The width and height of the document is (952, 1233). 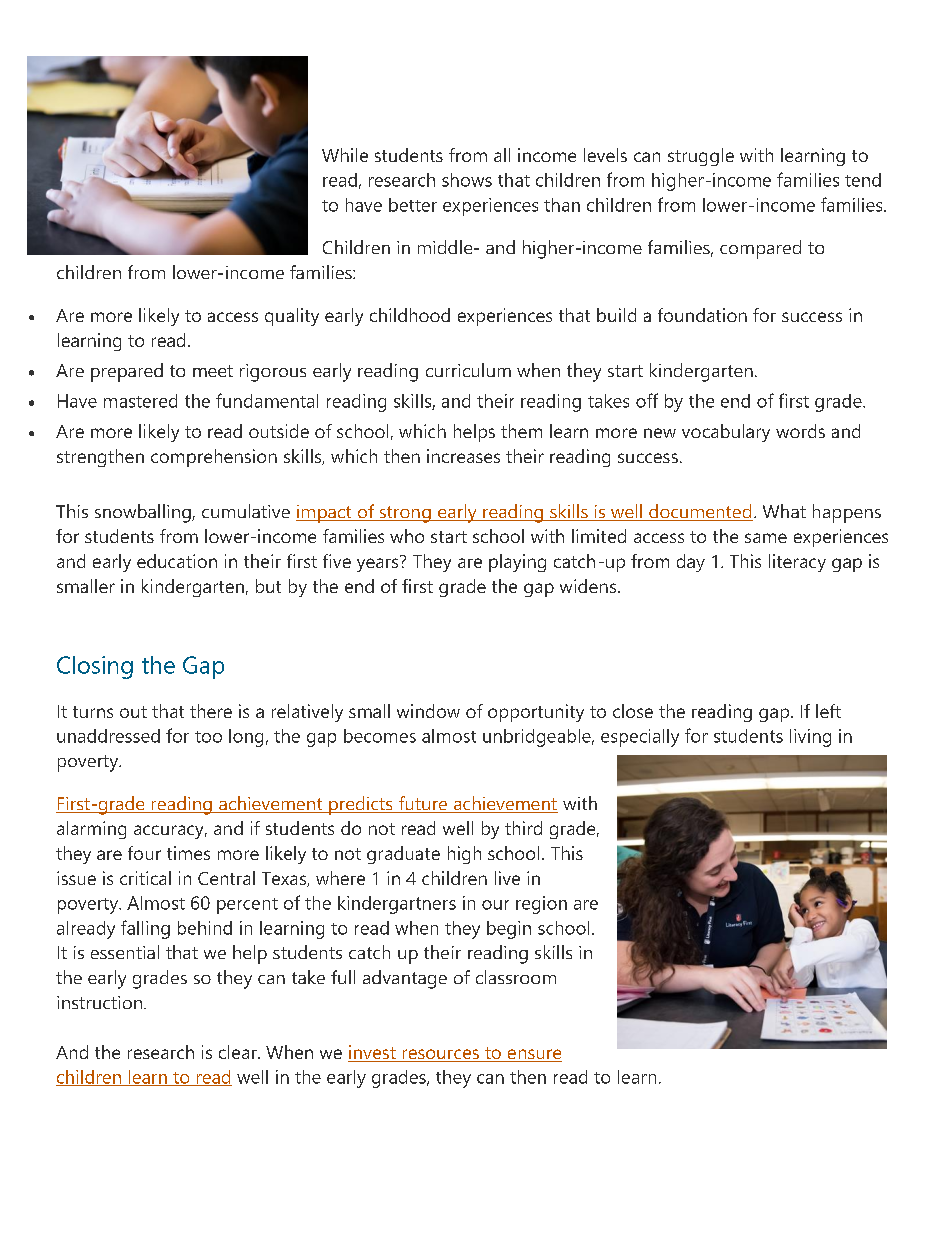 I want to click on future, so click(x=423, y=804).
